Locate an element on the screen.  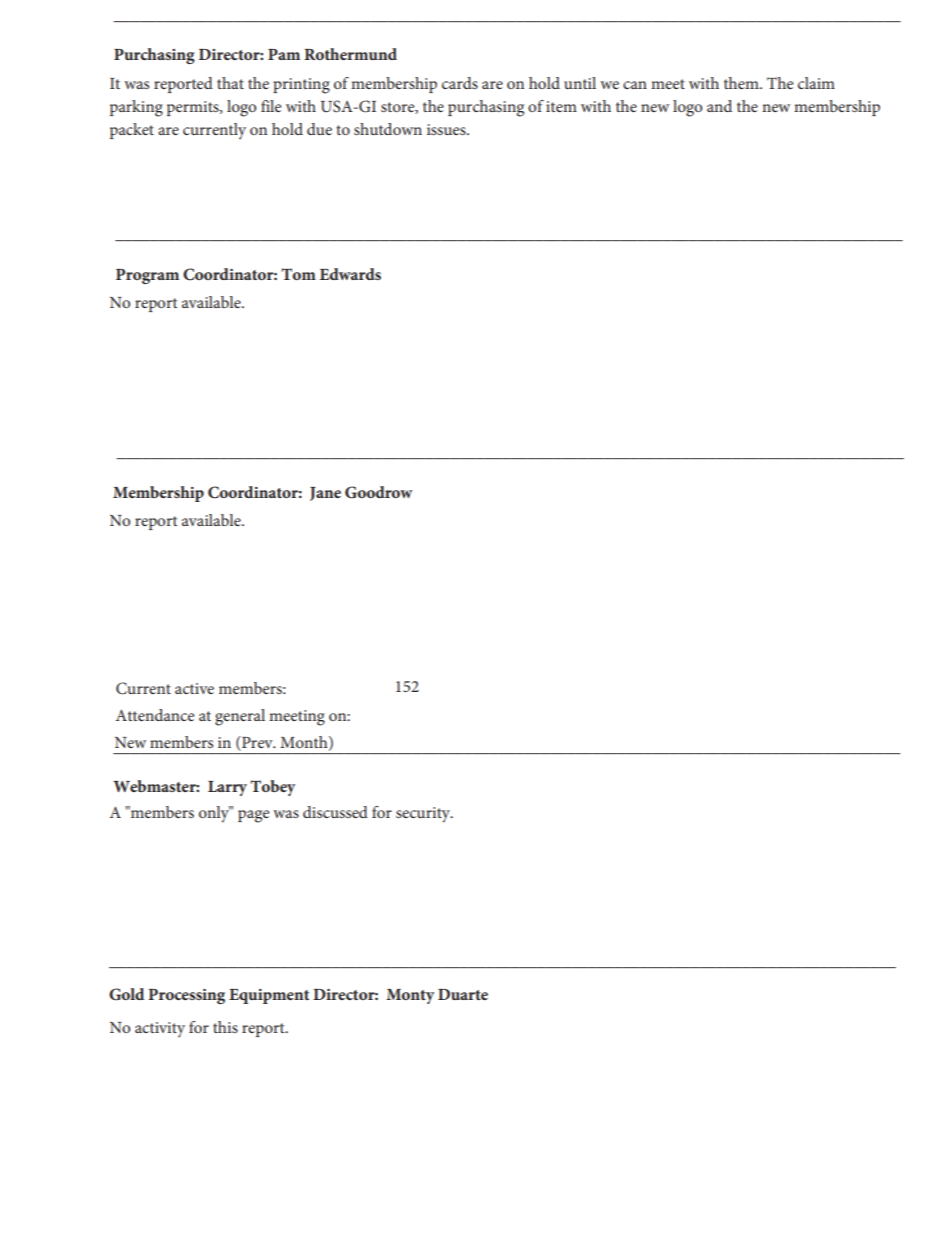
security is located at coordinates (424, 815).
